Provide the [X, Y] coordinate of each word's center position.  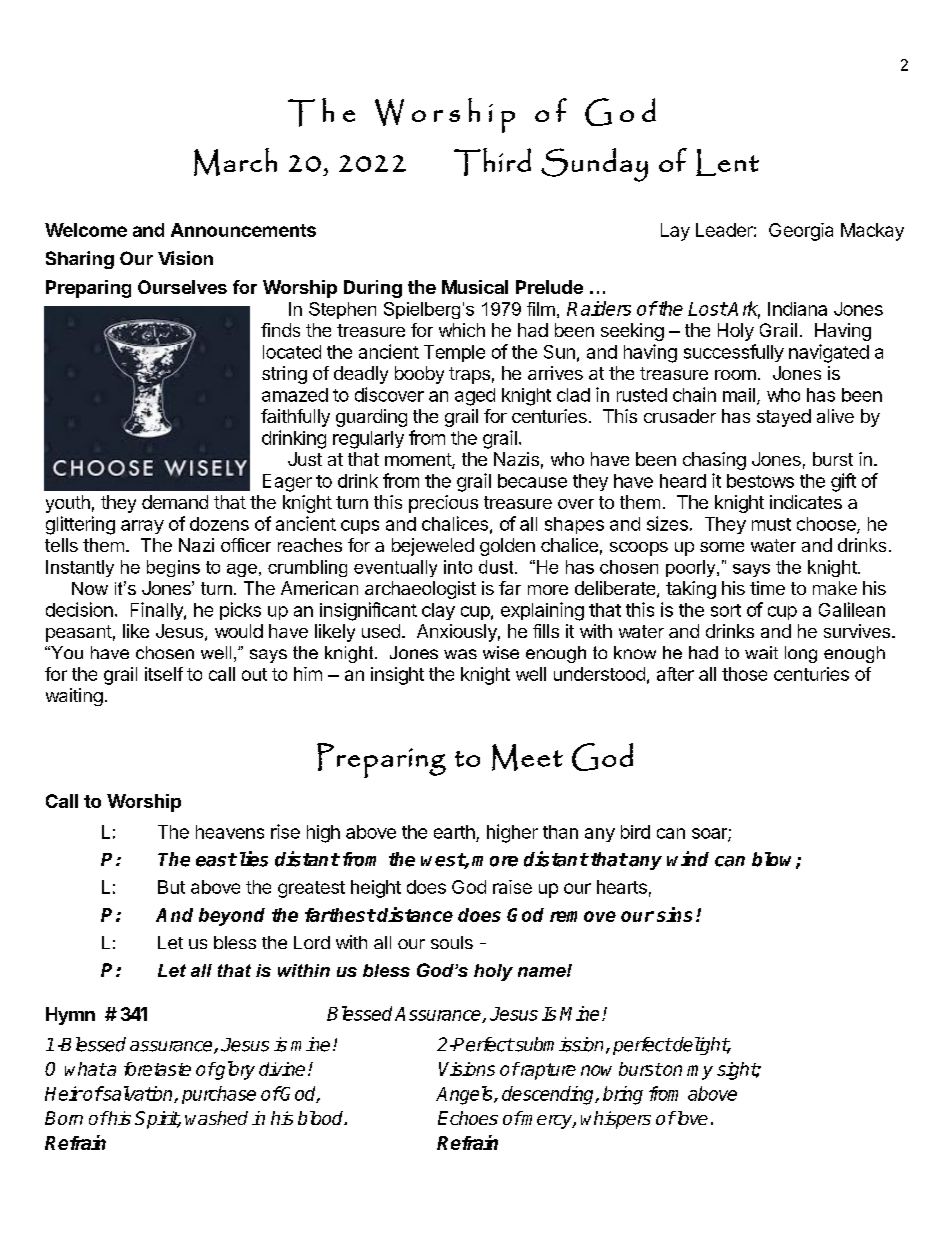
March [235, 162]
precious [443, 504]
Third [492, 162]
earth [454, 832]
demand [175, 502]
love [691, 1118]
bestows [760, 481]
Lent [727, 162]
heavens [230, 832]
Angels [465, 1095]
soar [710, 834]
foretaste [157, 1069]
